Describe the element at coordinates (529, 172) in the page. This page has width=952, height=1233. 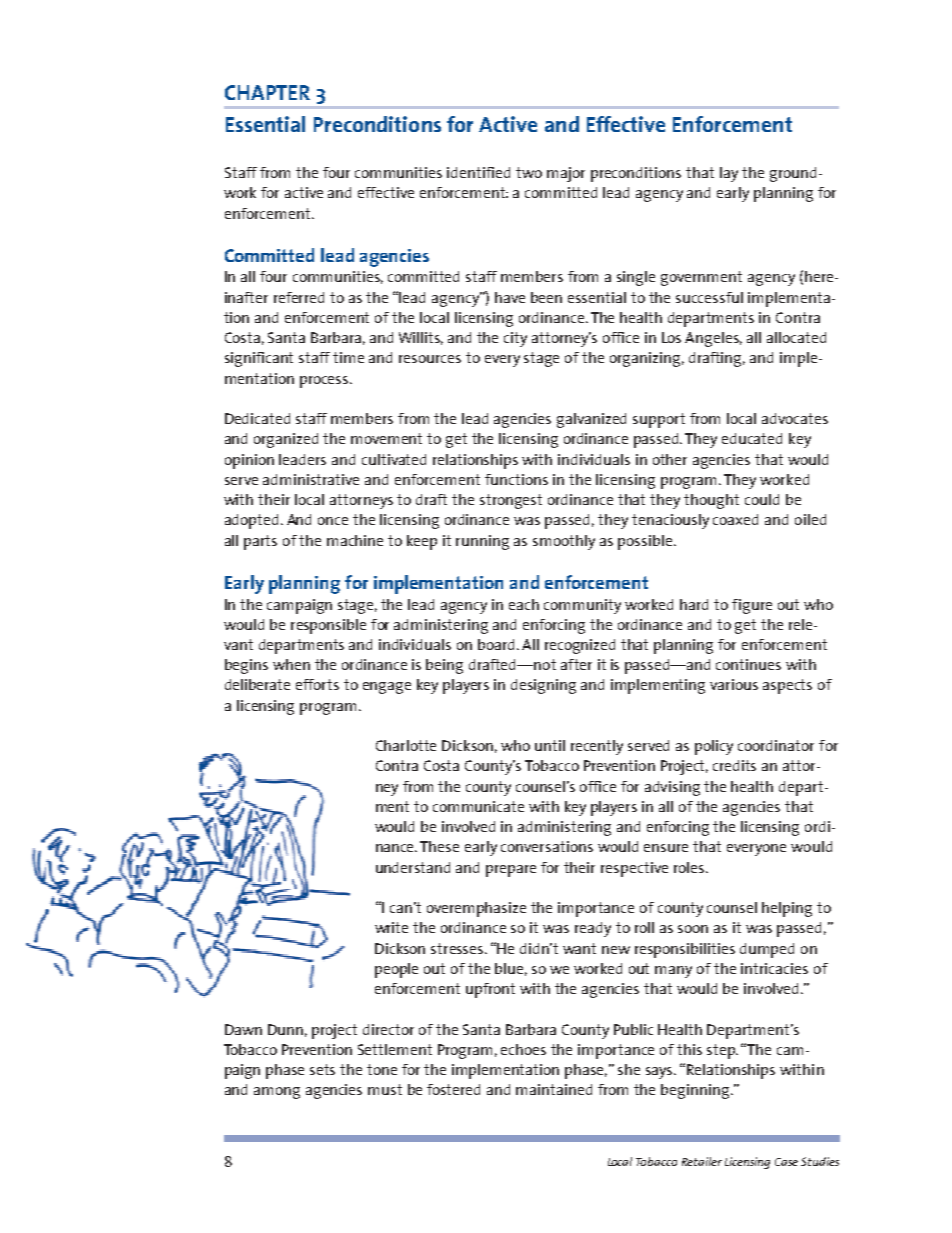
I see `two` at that location.
